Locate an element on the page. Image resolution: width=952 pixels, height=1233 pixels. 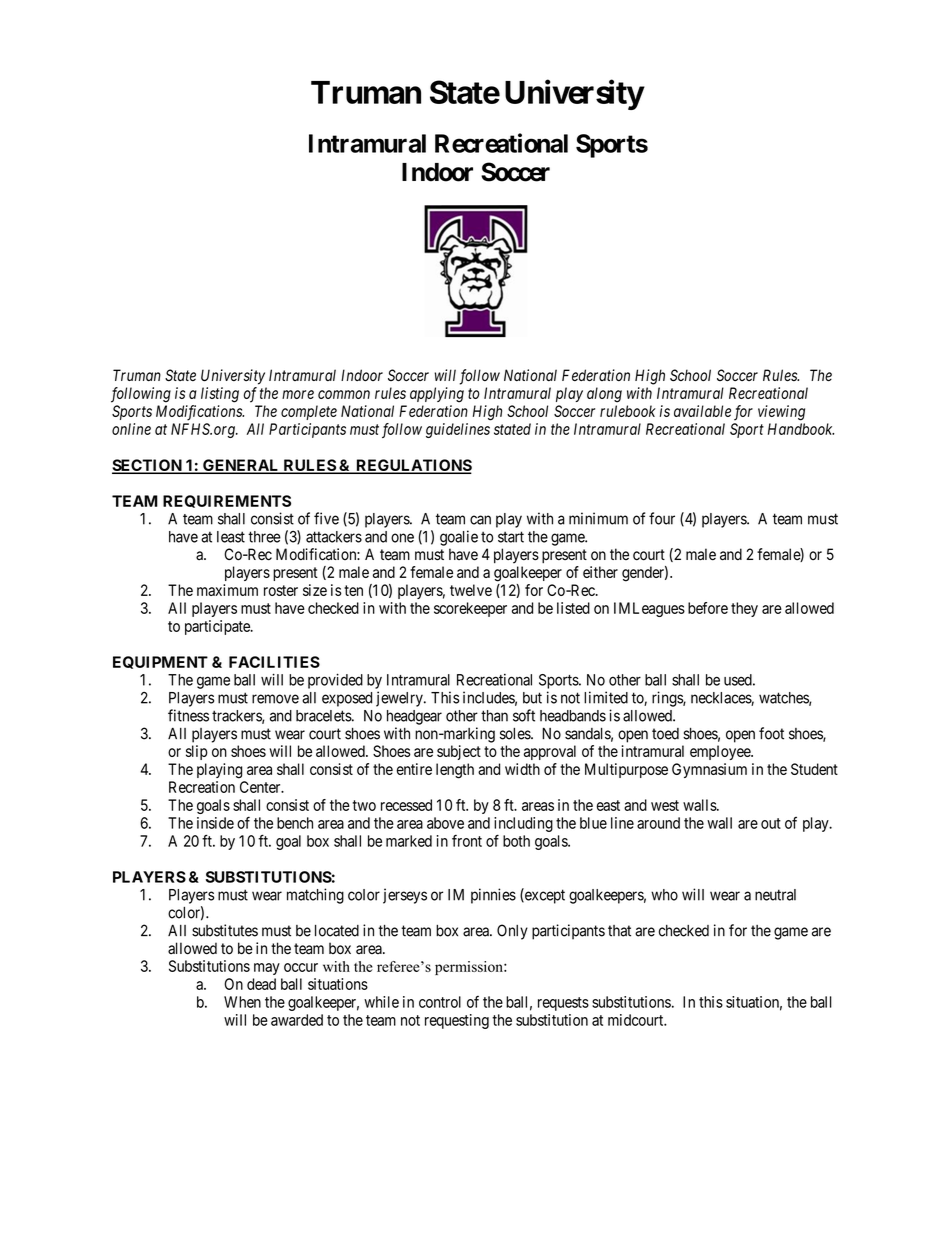
available is located at coordinates (702, 411).
